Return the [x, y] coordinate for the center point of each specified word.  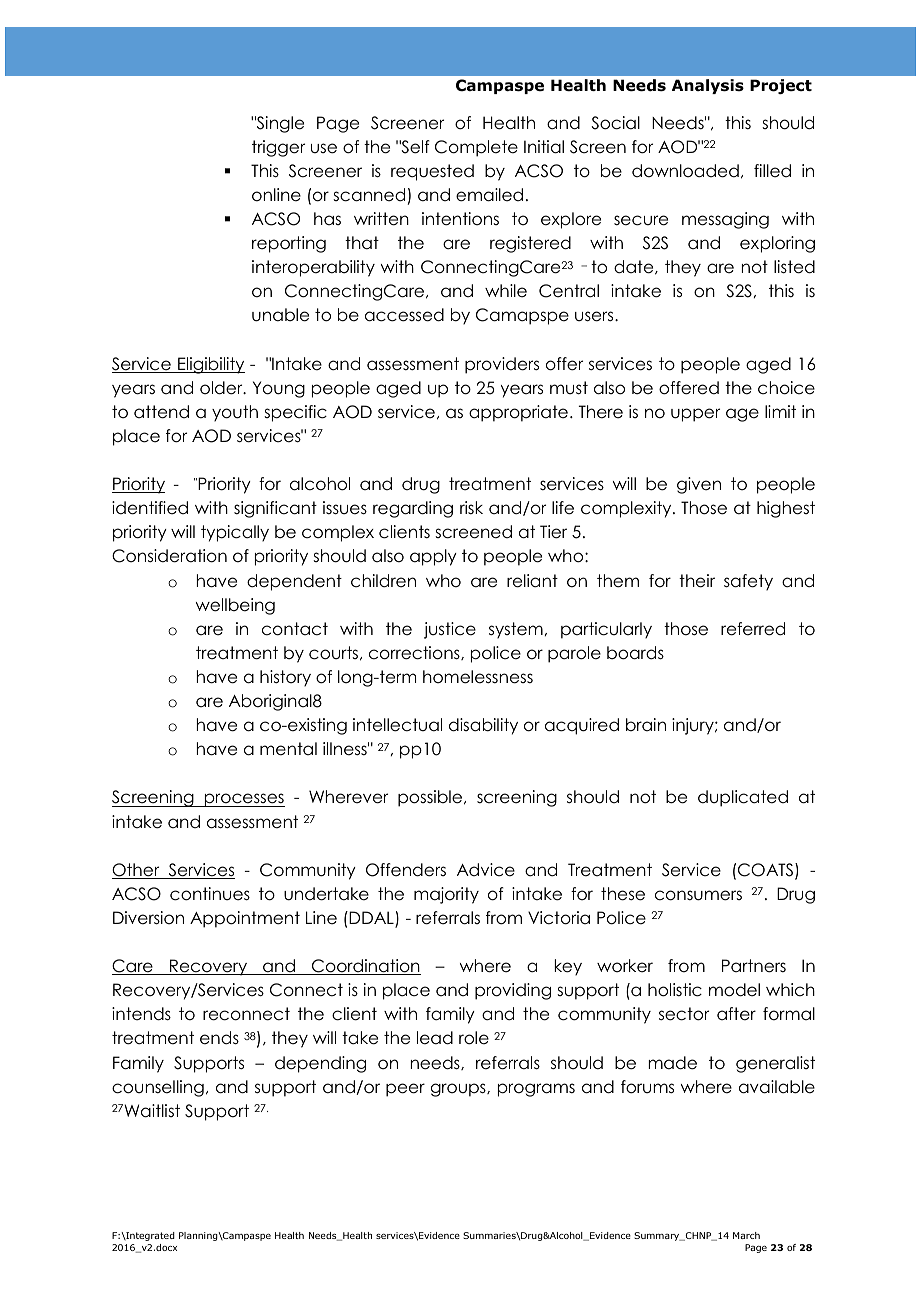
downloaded [685, 171]
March [746, 1235]
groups [459, 1090]
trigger [278, 148]
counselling [158, 1088]
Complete [476, 148]
